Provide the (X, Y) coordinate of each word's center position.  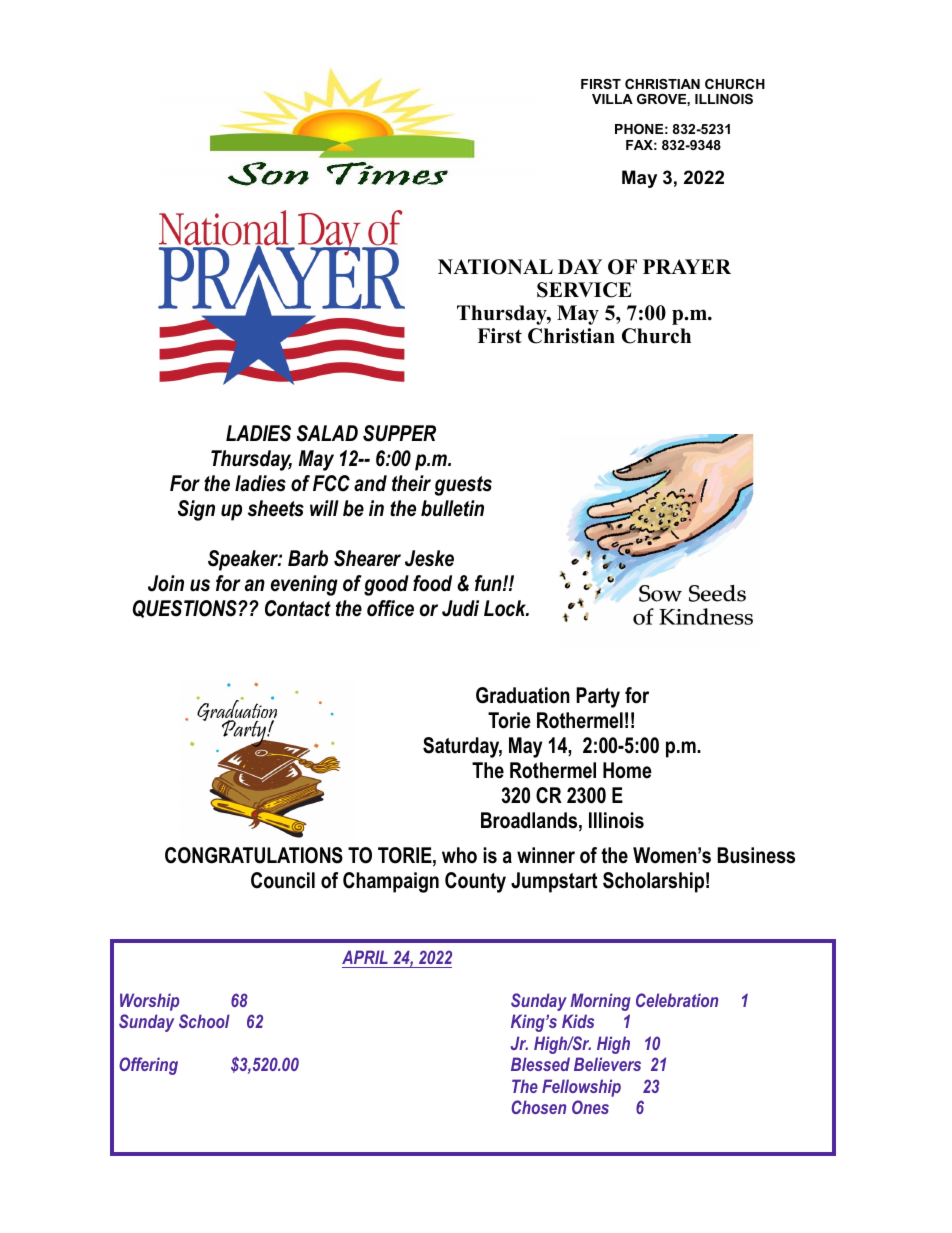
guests (463, 486)
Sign (196, 510)
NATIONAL (495, 267)
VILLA (612, 99)
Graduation (523, 695)
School (204, 1021)
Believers (607, 1064)
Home (627, 770)
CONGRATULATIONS (254, 855)
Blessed (540, 1064)
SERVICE (584, 290)
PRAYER (687, 266)
